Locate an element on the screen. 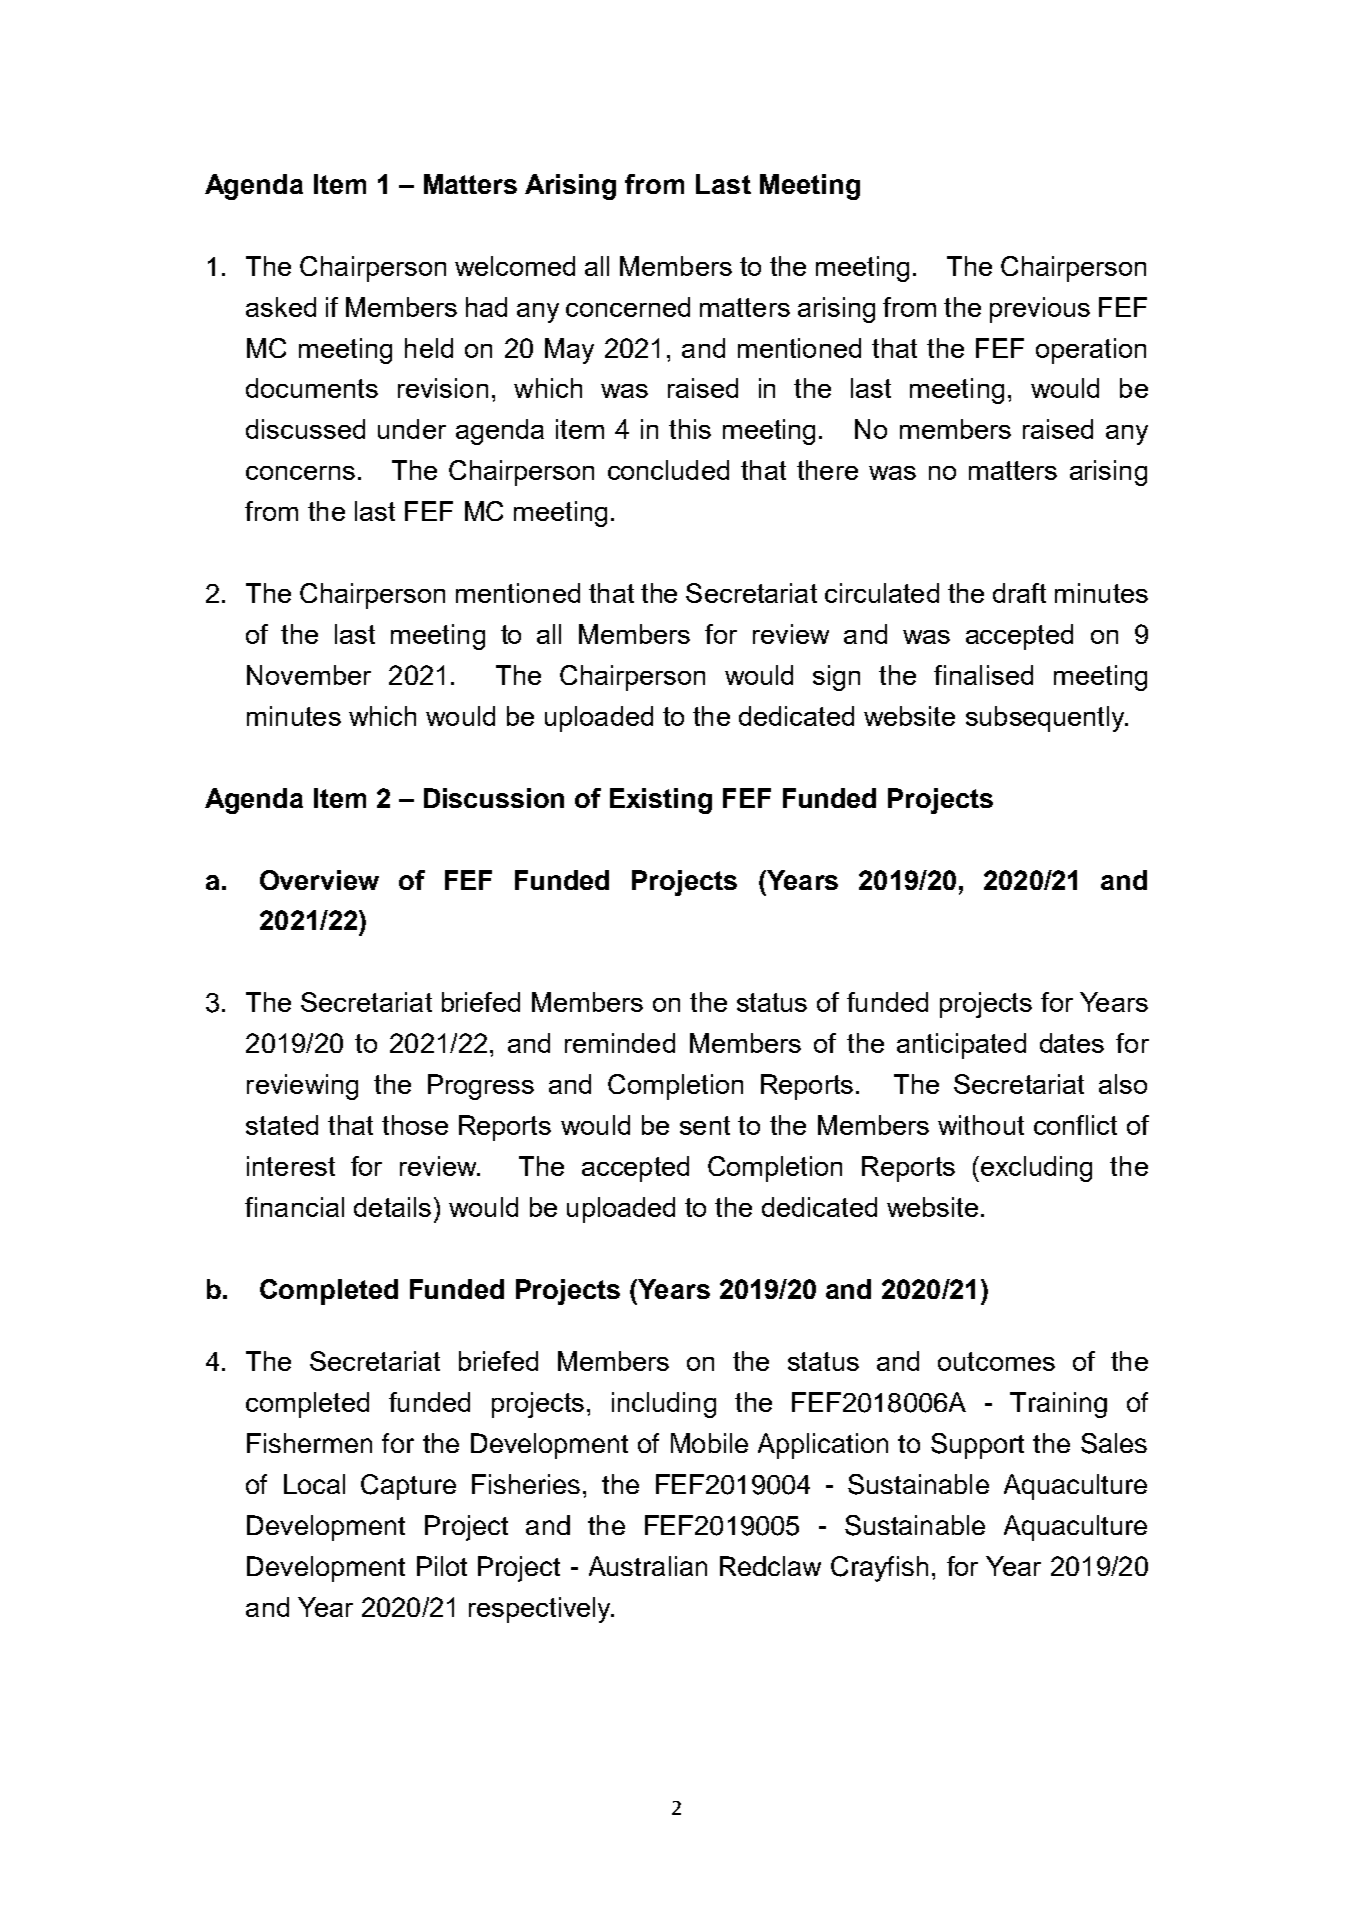  excluding is located at coordinates (1036, 1169).
